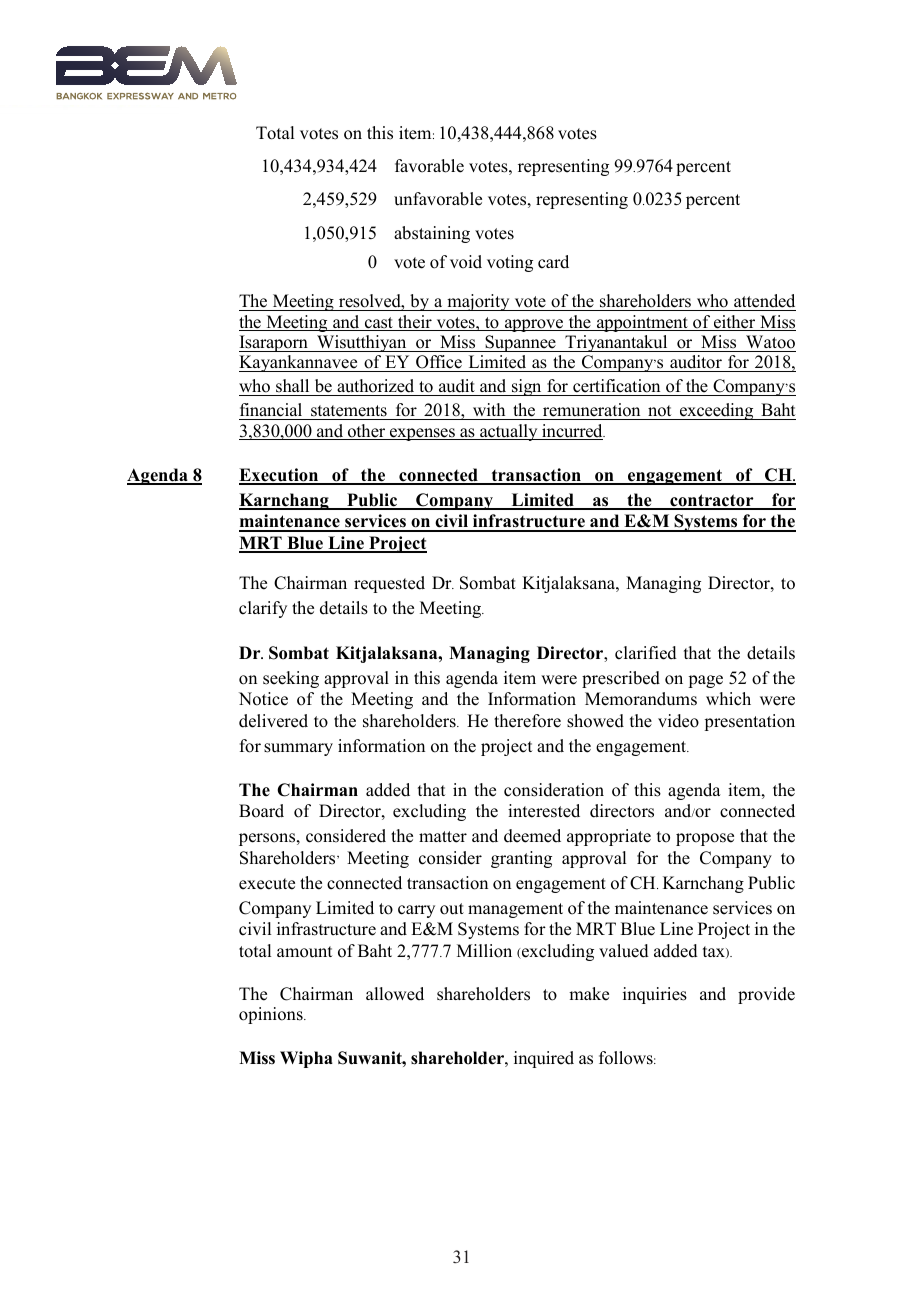 The image size is (924, 1308). I want to click on attended, so click(764, 301).
